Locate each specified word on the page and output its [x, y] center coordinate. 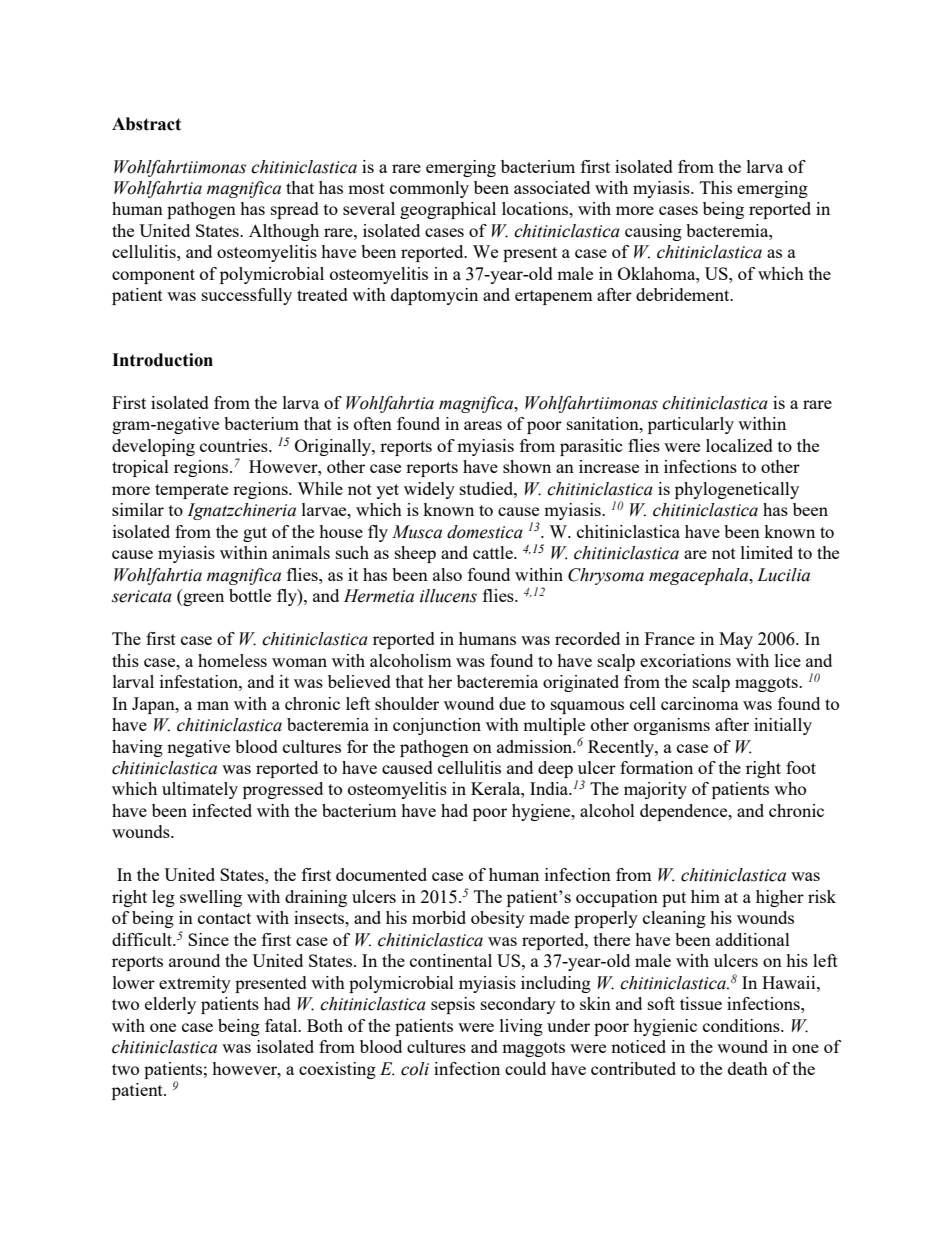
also [447, 574]
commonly [429, 189]
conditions [742, 1025]
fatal [282, 1025]
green [202, 599]
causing [653, 232]
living [521, 1027]
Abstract [146, 124]
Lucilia [783, 575]
